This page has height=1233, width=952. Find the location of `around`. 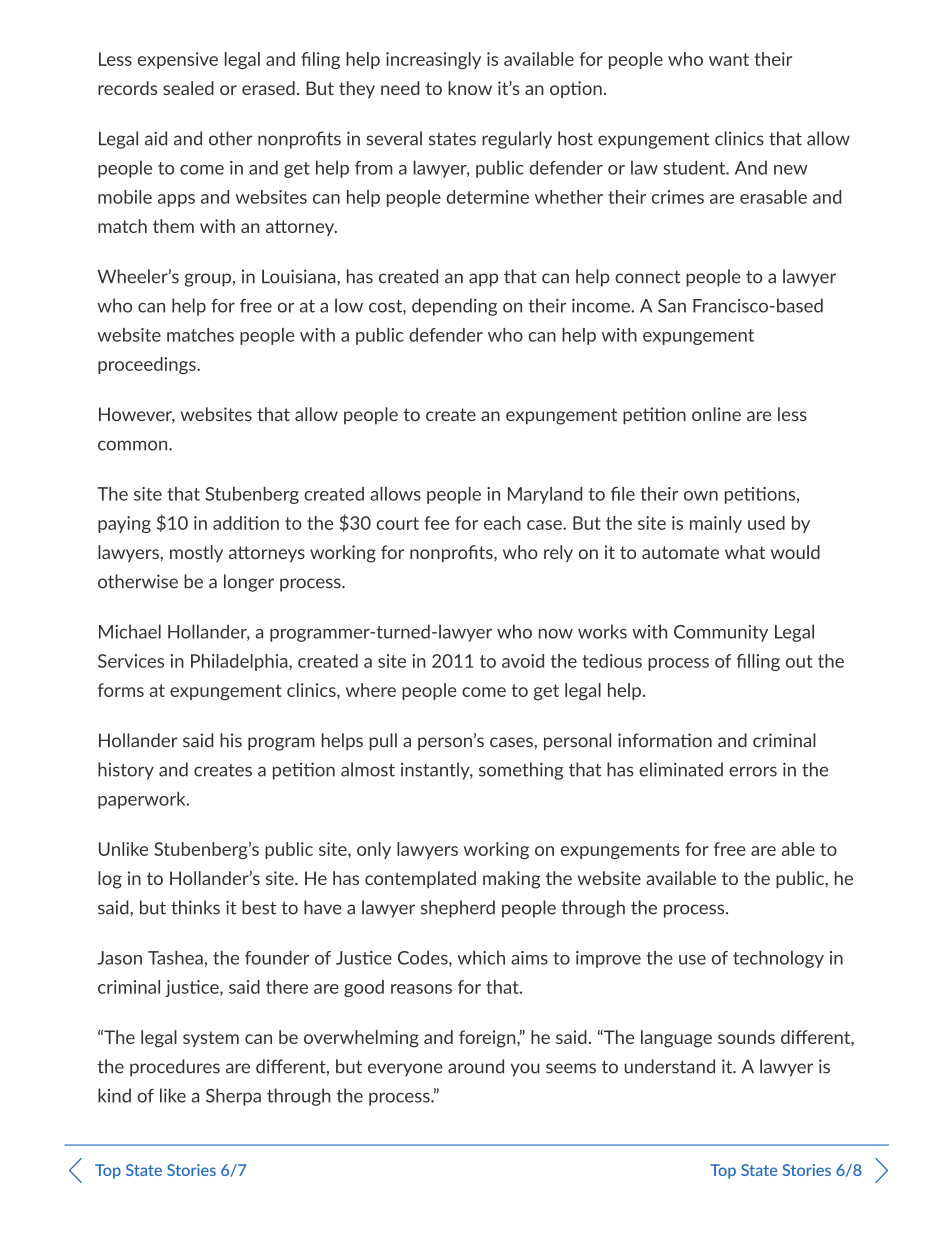

around is located at coordinates (476, 1066).
